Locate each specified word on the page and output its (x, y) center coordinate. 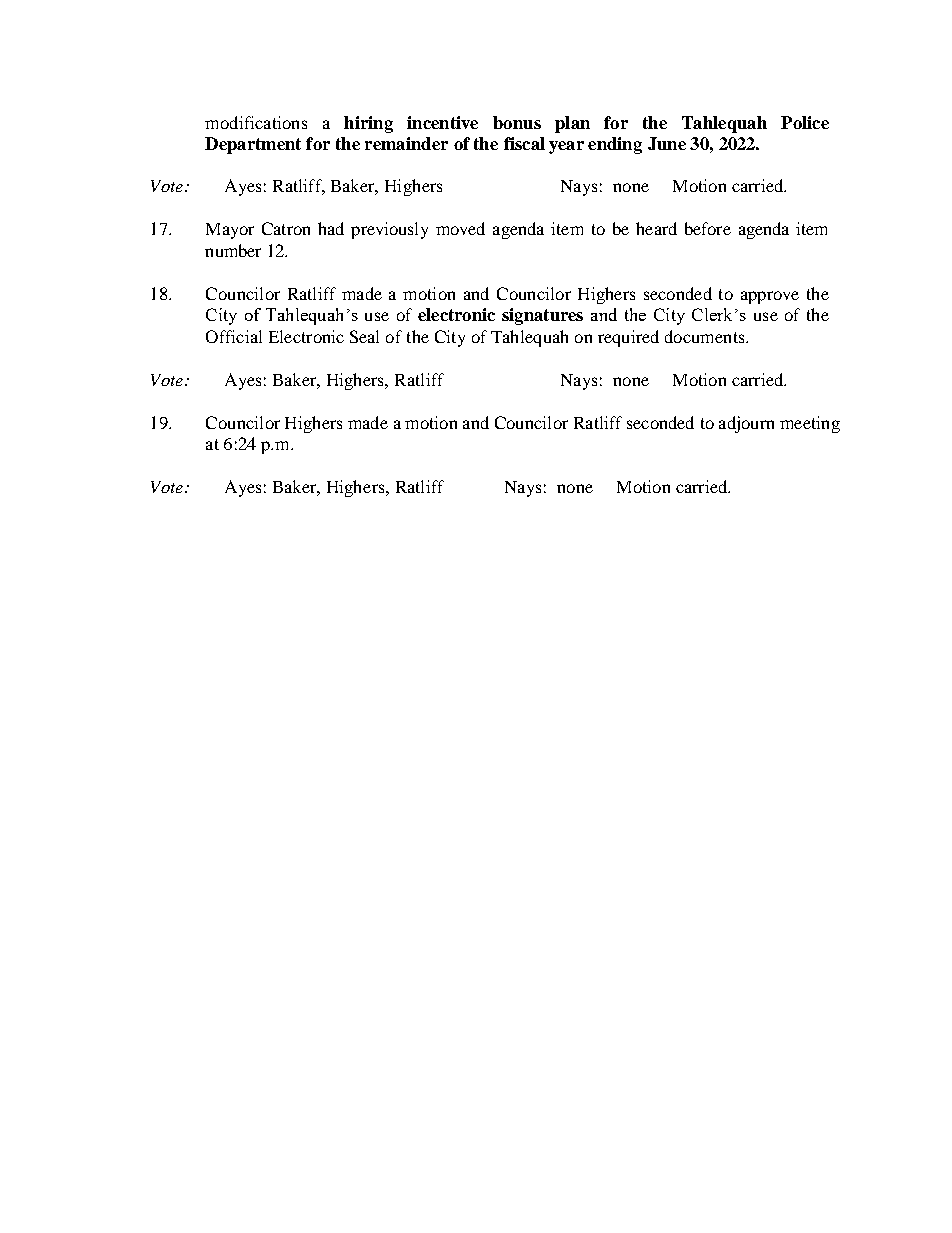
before (708, 228)
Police (805, 122)
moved (460, 228)
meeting (810, 424)
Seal (364, 336)
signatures (542, 316)
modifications (256, 122)
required (628, 338)
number (233, 250)
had (331, 228)
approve (770, 297)
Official (234, 336)
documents (706, 336)
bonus (517, 122)
